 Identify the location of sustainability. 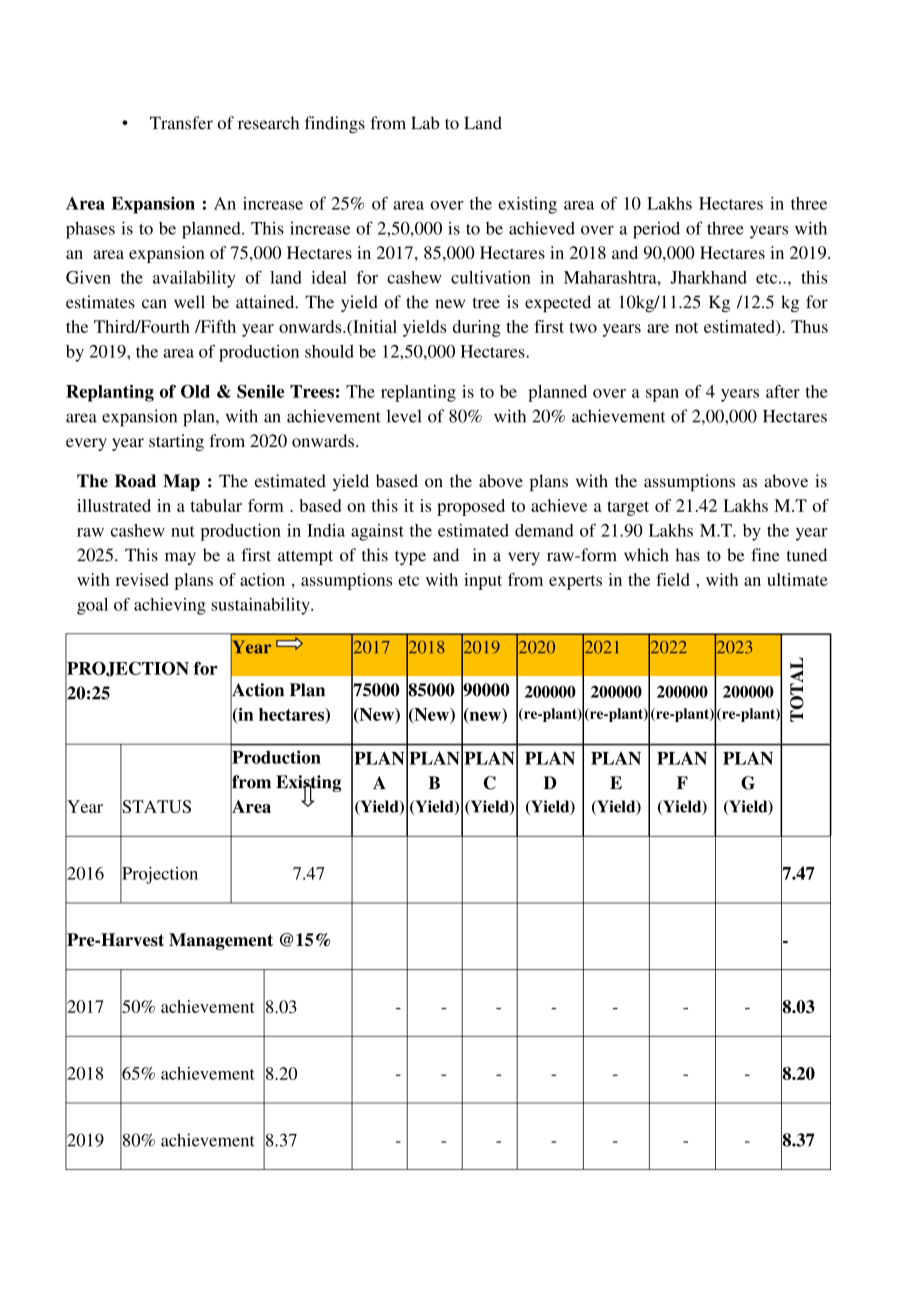
(261, 606).
